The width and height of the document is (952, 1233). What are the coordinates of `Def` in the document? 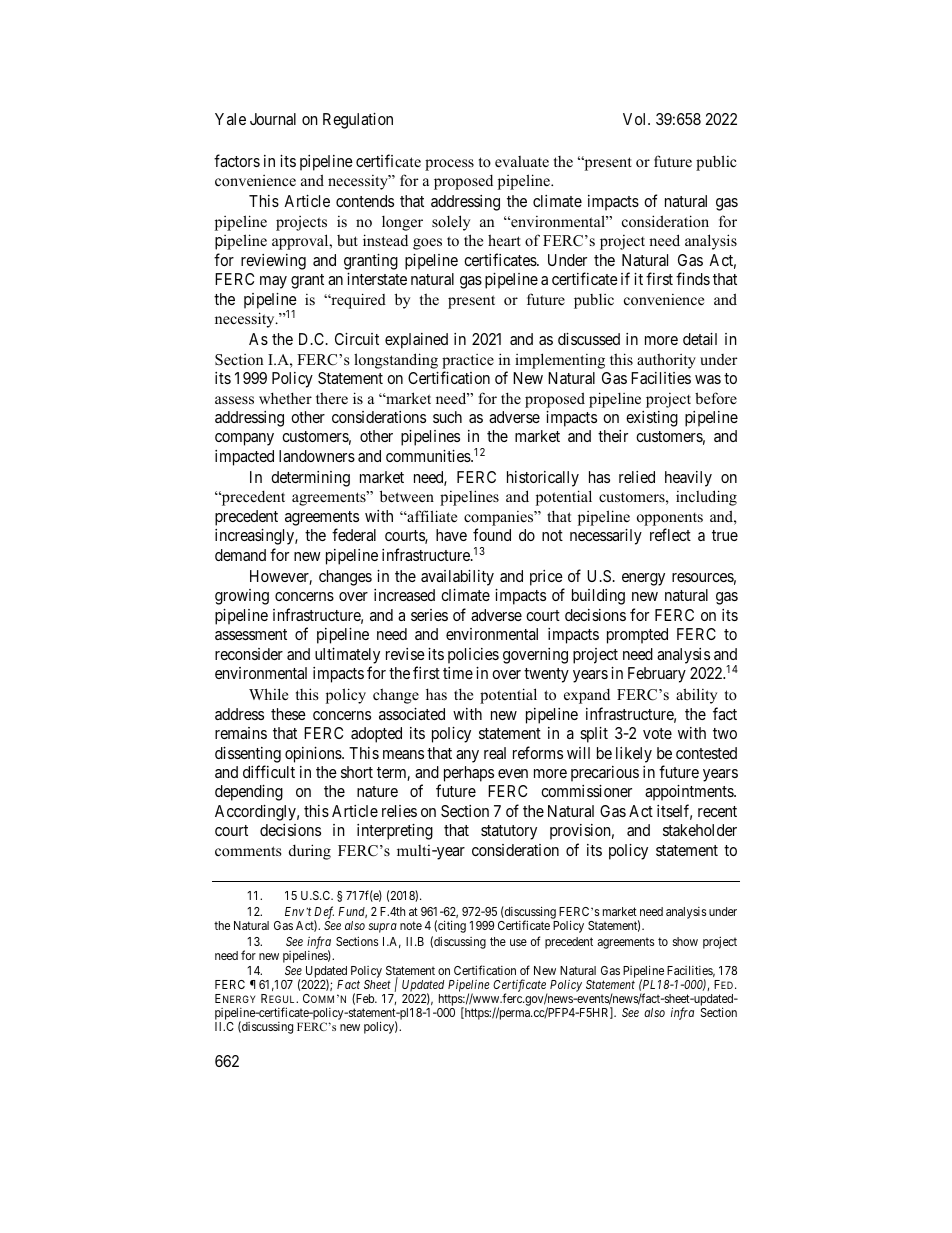 It's located at (324, 914).
